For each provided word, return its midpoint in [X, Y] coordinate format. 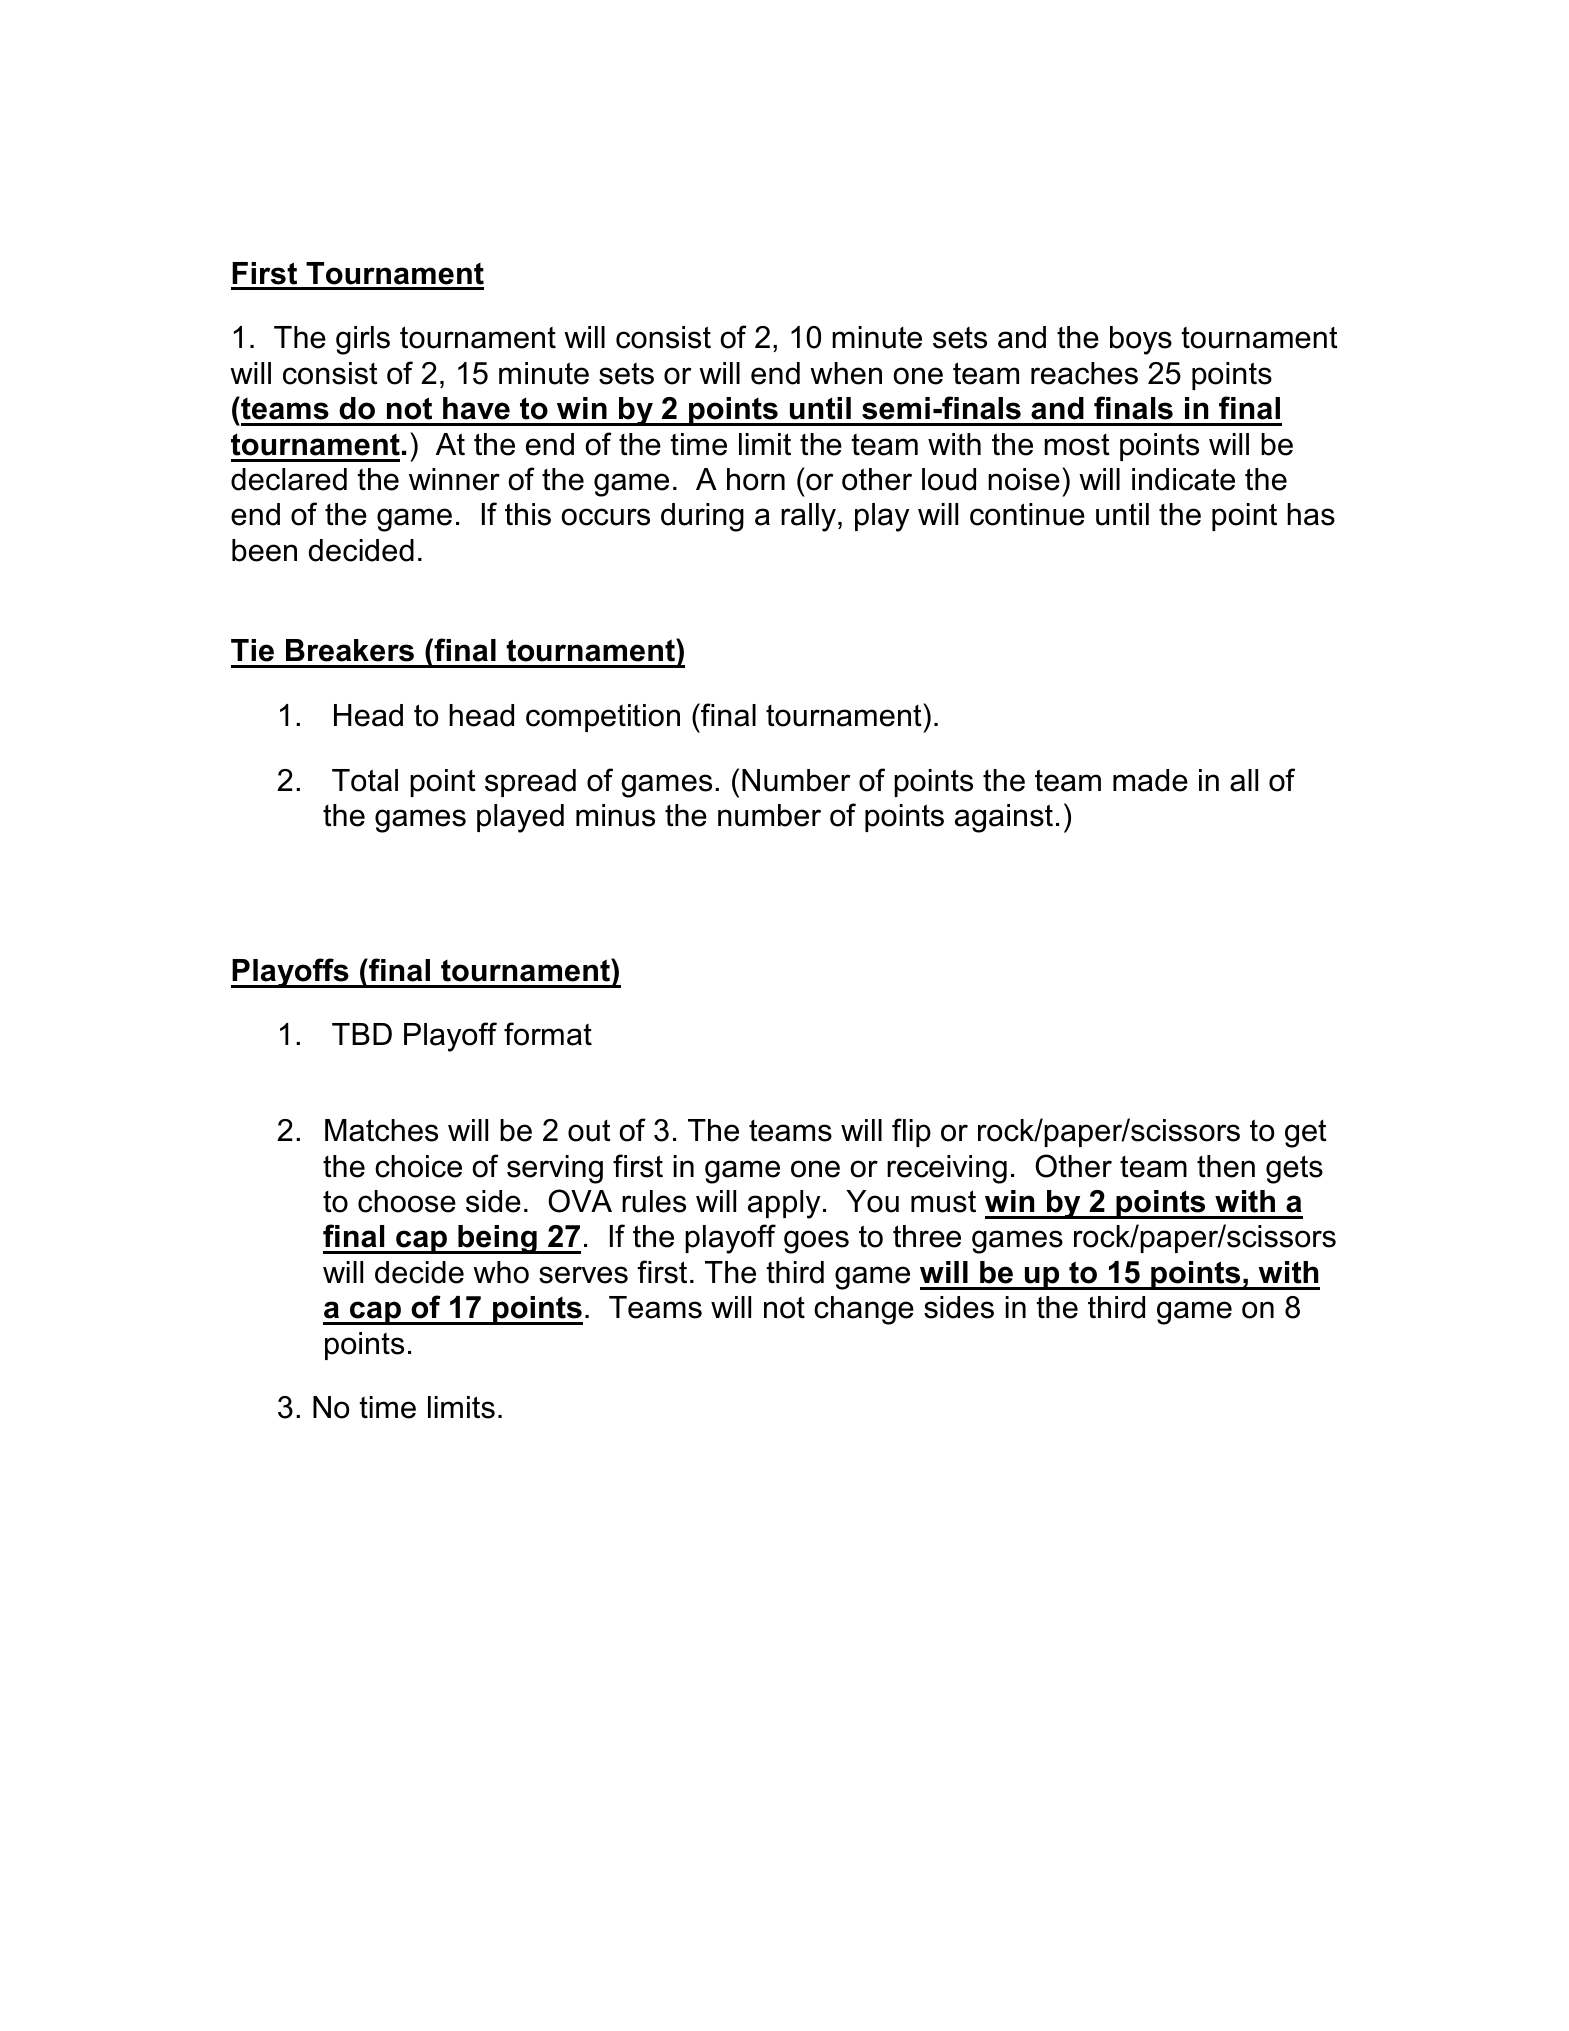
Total [365, 780]
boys [1141, 340]
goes [816, 1242]
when [846, 373]
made [1150, 780]
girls [363, 340]
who [501, 1272]
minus [615, 815]
